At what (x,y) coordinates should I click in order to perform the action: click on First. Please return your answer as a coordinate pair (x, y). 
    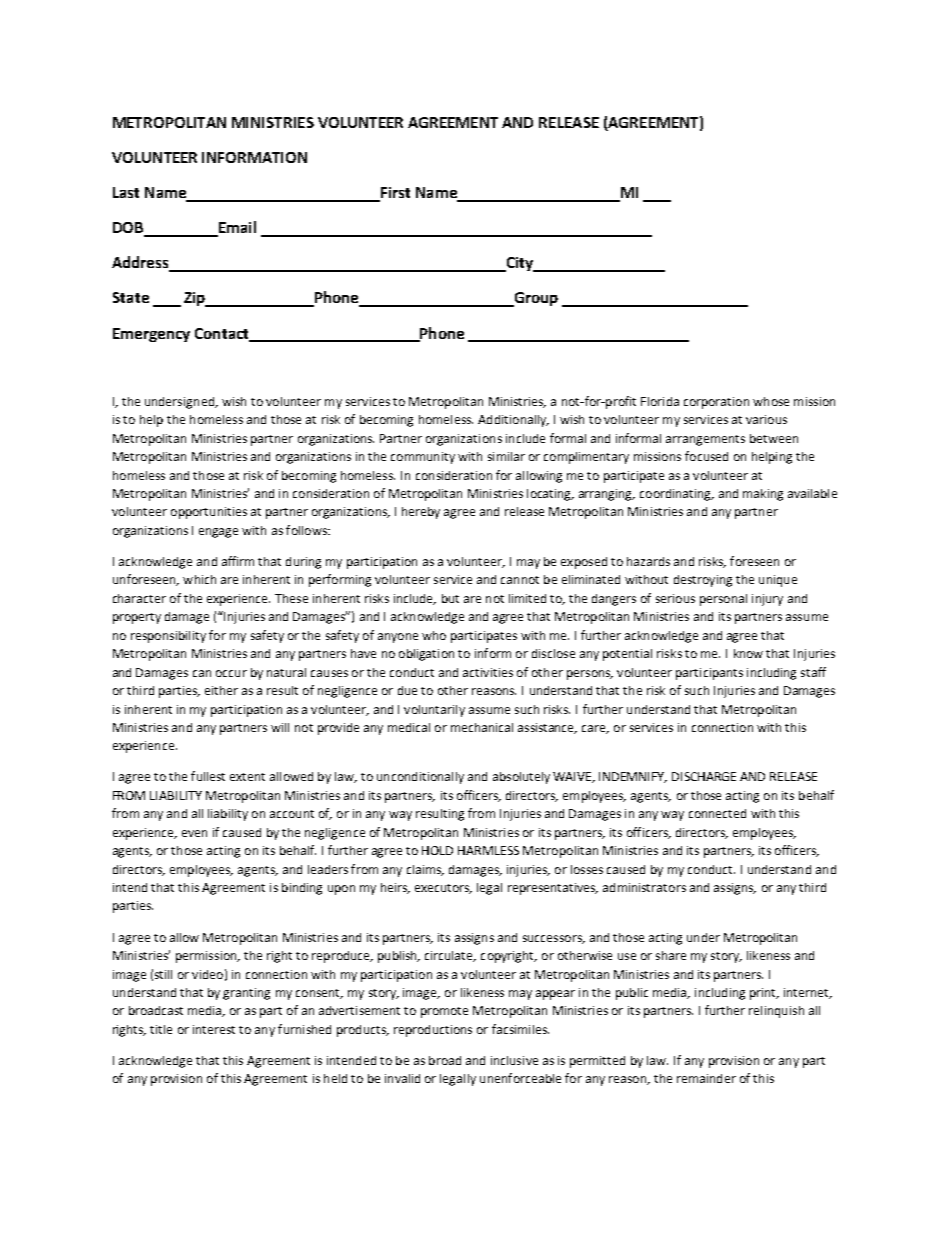
    Looking at the image, I should click on (394, 194).
